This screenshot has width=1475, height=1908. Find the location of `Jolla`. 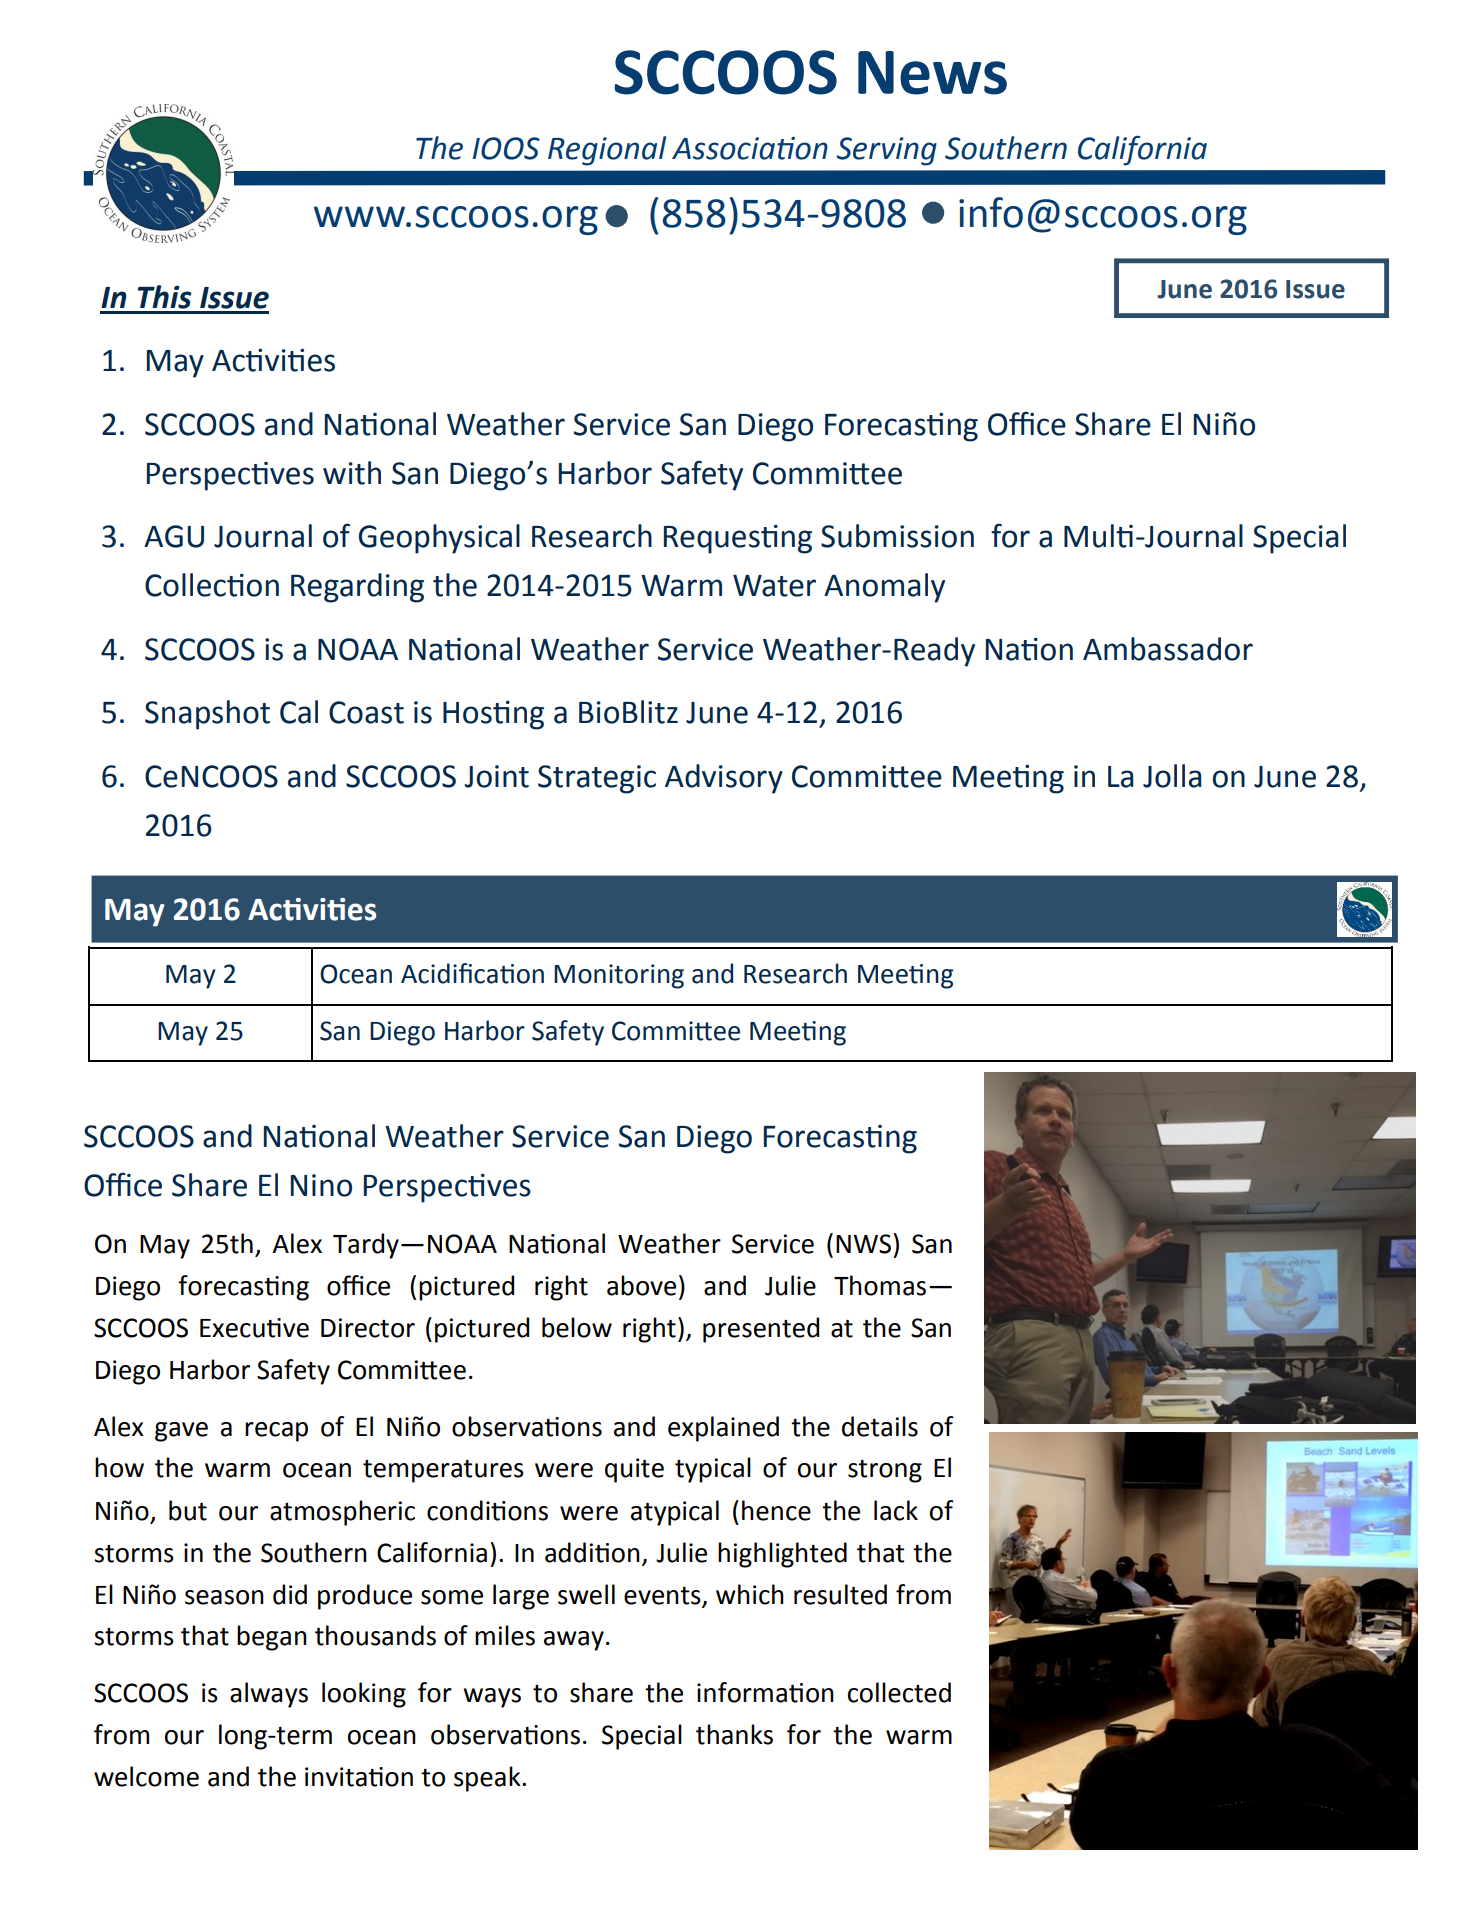

Jolla is located at coordinates (1172, 776).
